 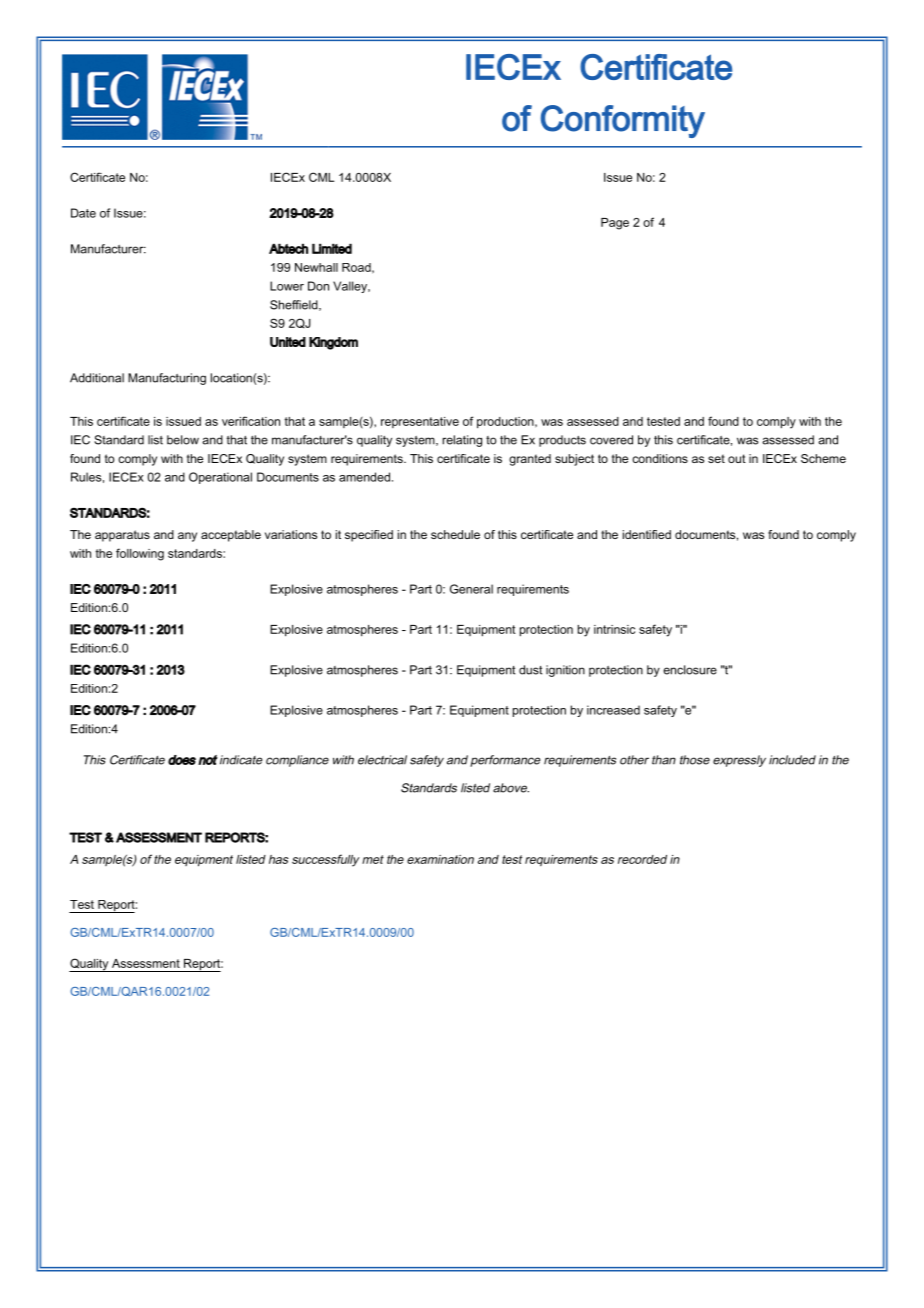 I want to click on Page, so click(x=615, y=224).
